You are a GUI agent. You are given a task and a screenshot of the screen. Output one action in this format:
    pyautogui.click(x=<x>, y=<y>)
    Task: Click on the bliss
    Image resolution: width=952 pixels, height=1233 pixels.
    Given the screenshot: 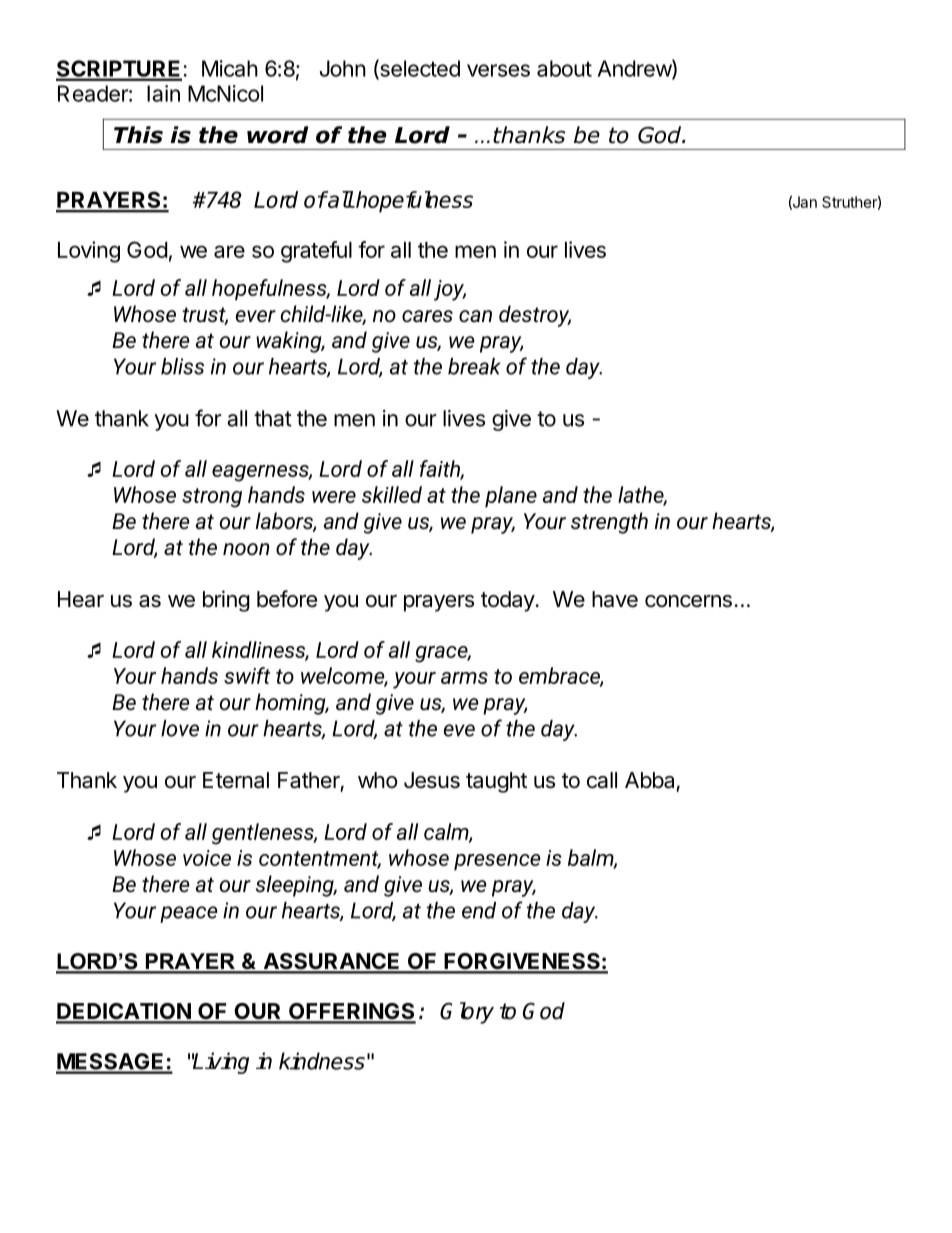 What is the action you would take?
    pyautogui.click(x=182, y=366)
